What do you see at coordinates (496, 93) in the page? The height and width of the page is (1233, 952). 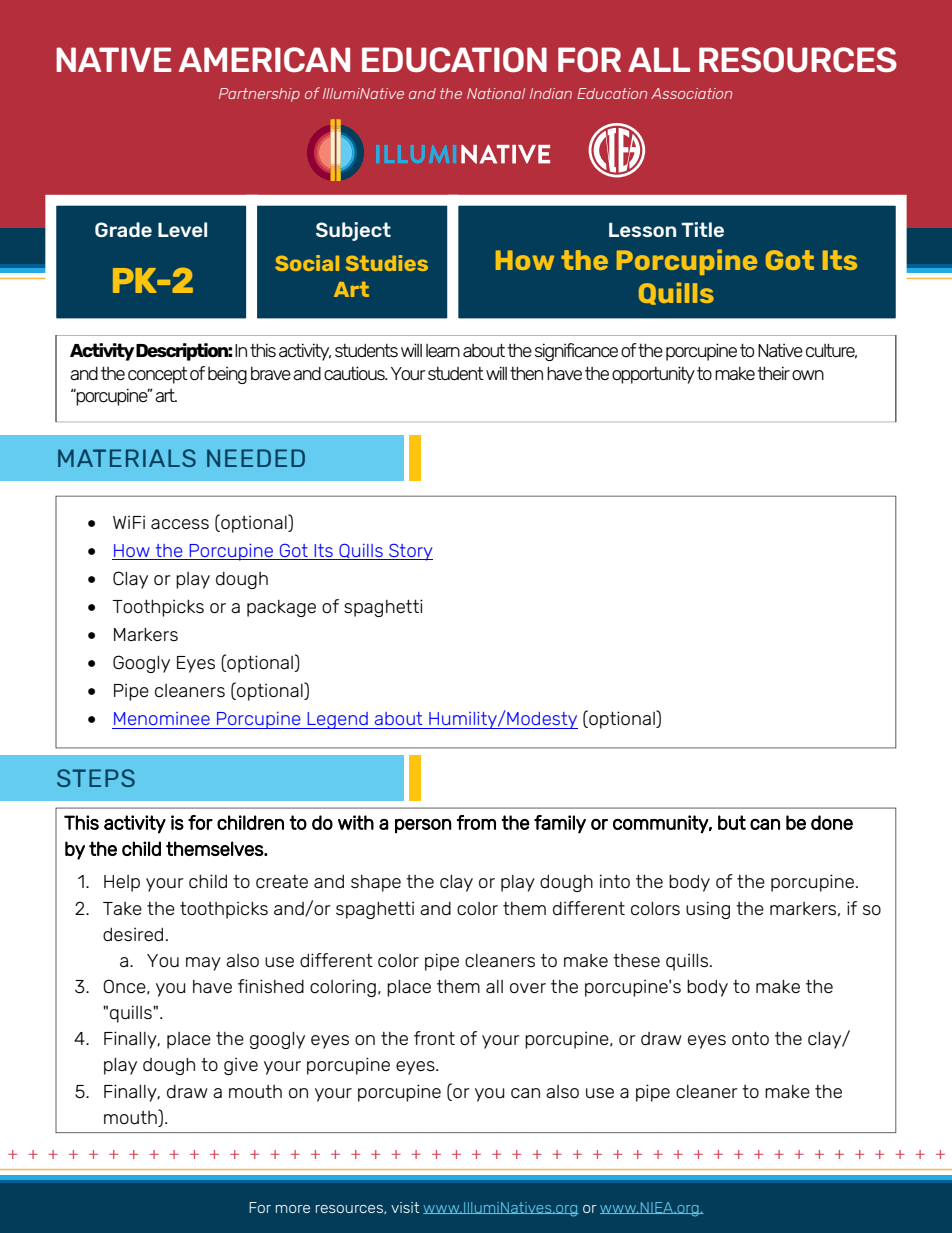 I see `National` at bounding box center [496, 93].
